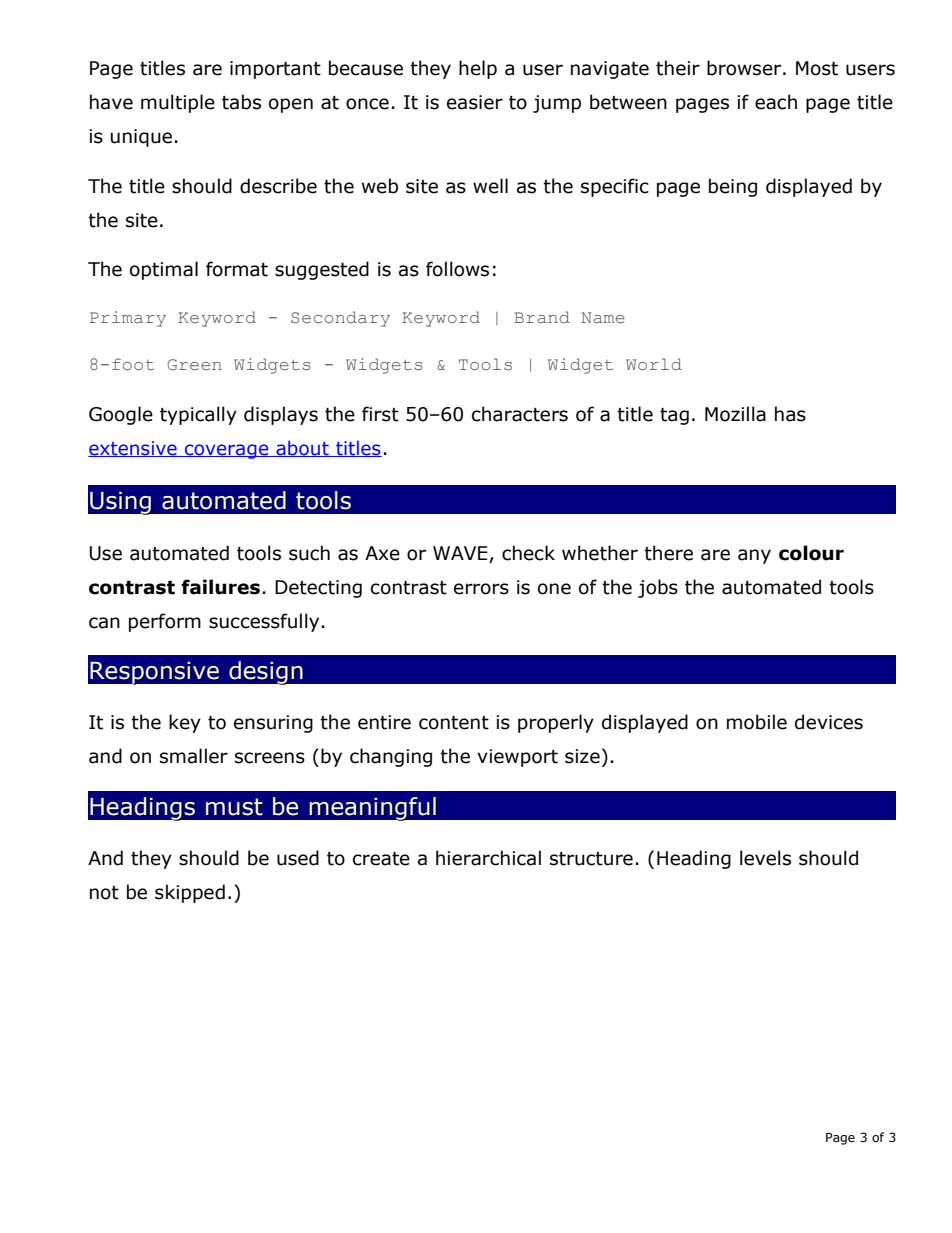  I want to click on failures, so click(220, 587).
